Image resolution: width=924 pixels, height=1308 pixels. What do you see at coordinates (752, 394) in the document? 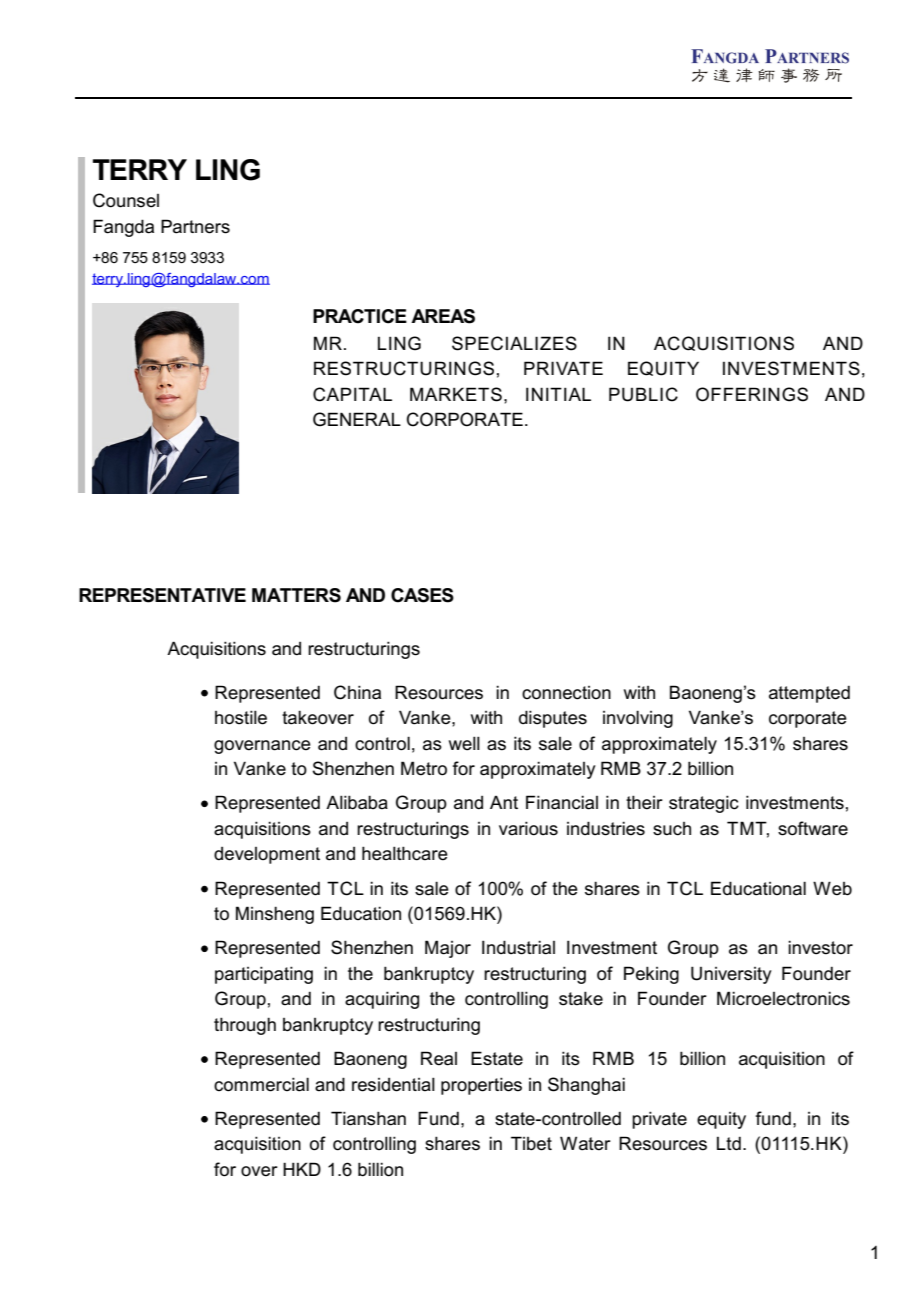
I see `OFFERINGS` at bounding box center [752, 394].
